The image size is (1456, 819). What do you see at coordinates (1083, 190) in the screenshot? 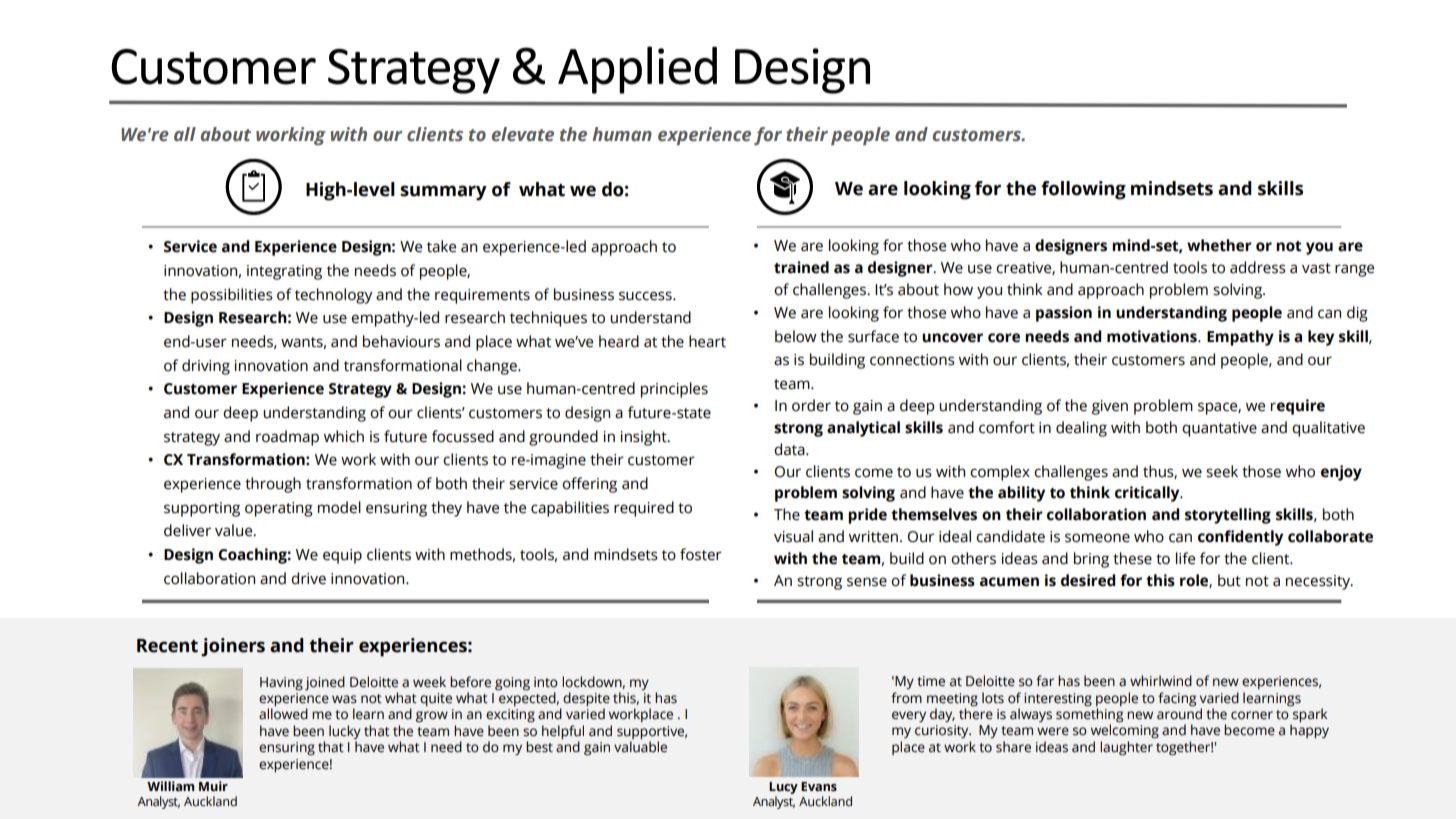
I see `following` at bounding box center [1083, 190].
